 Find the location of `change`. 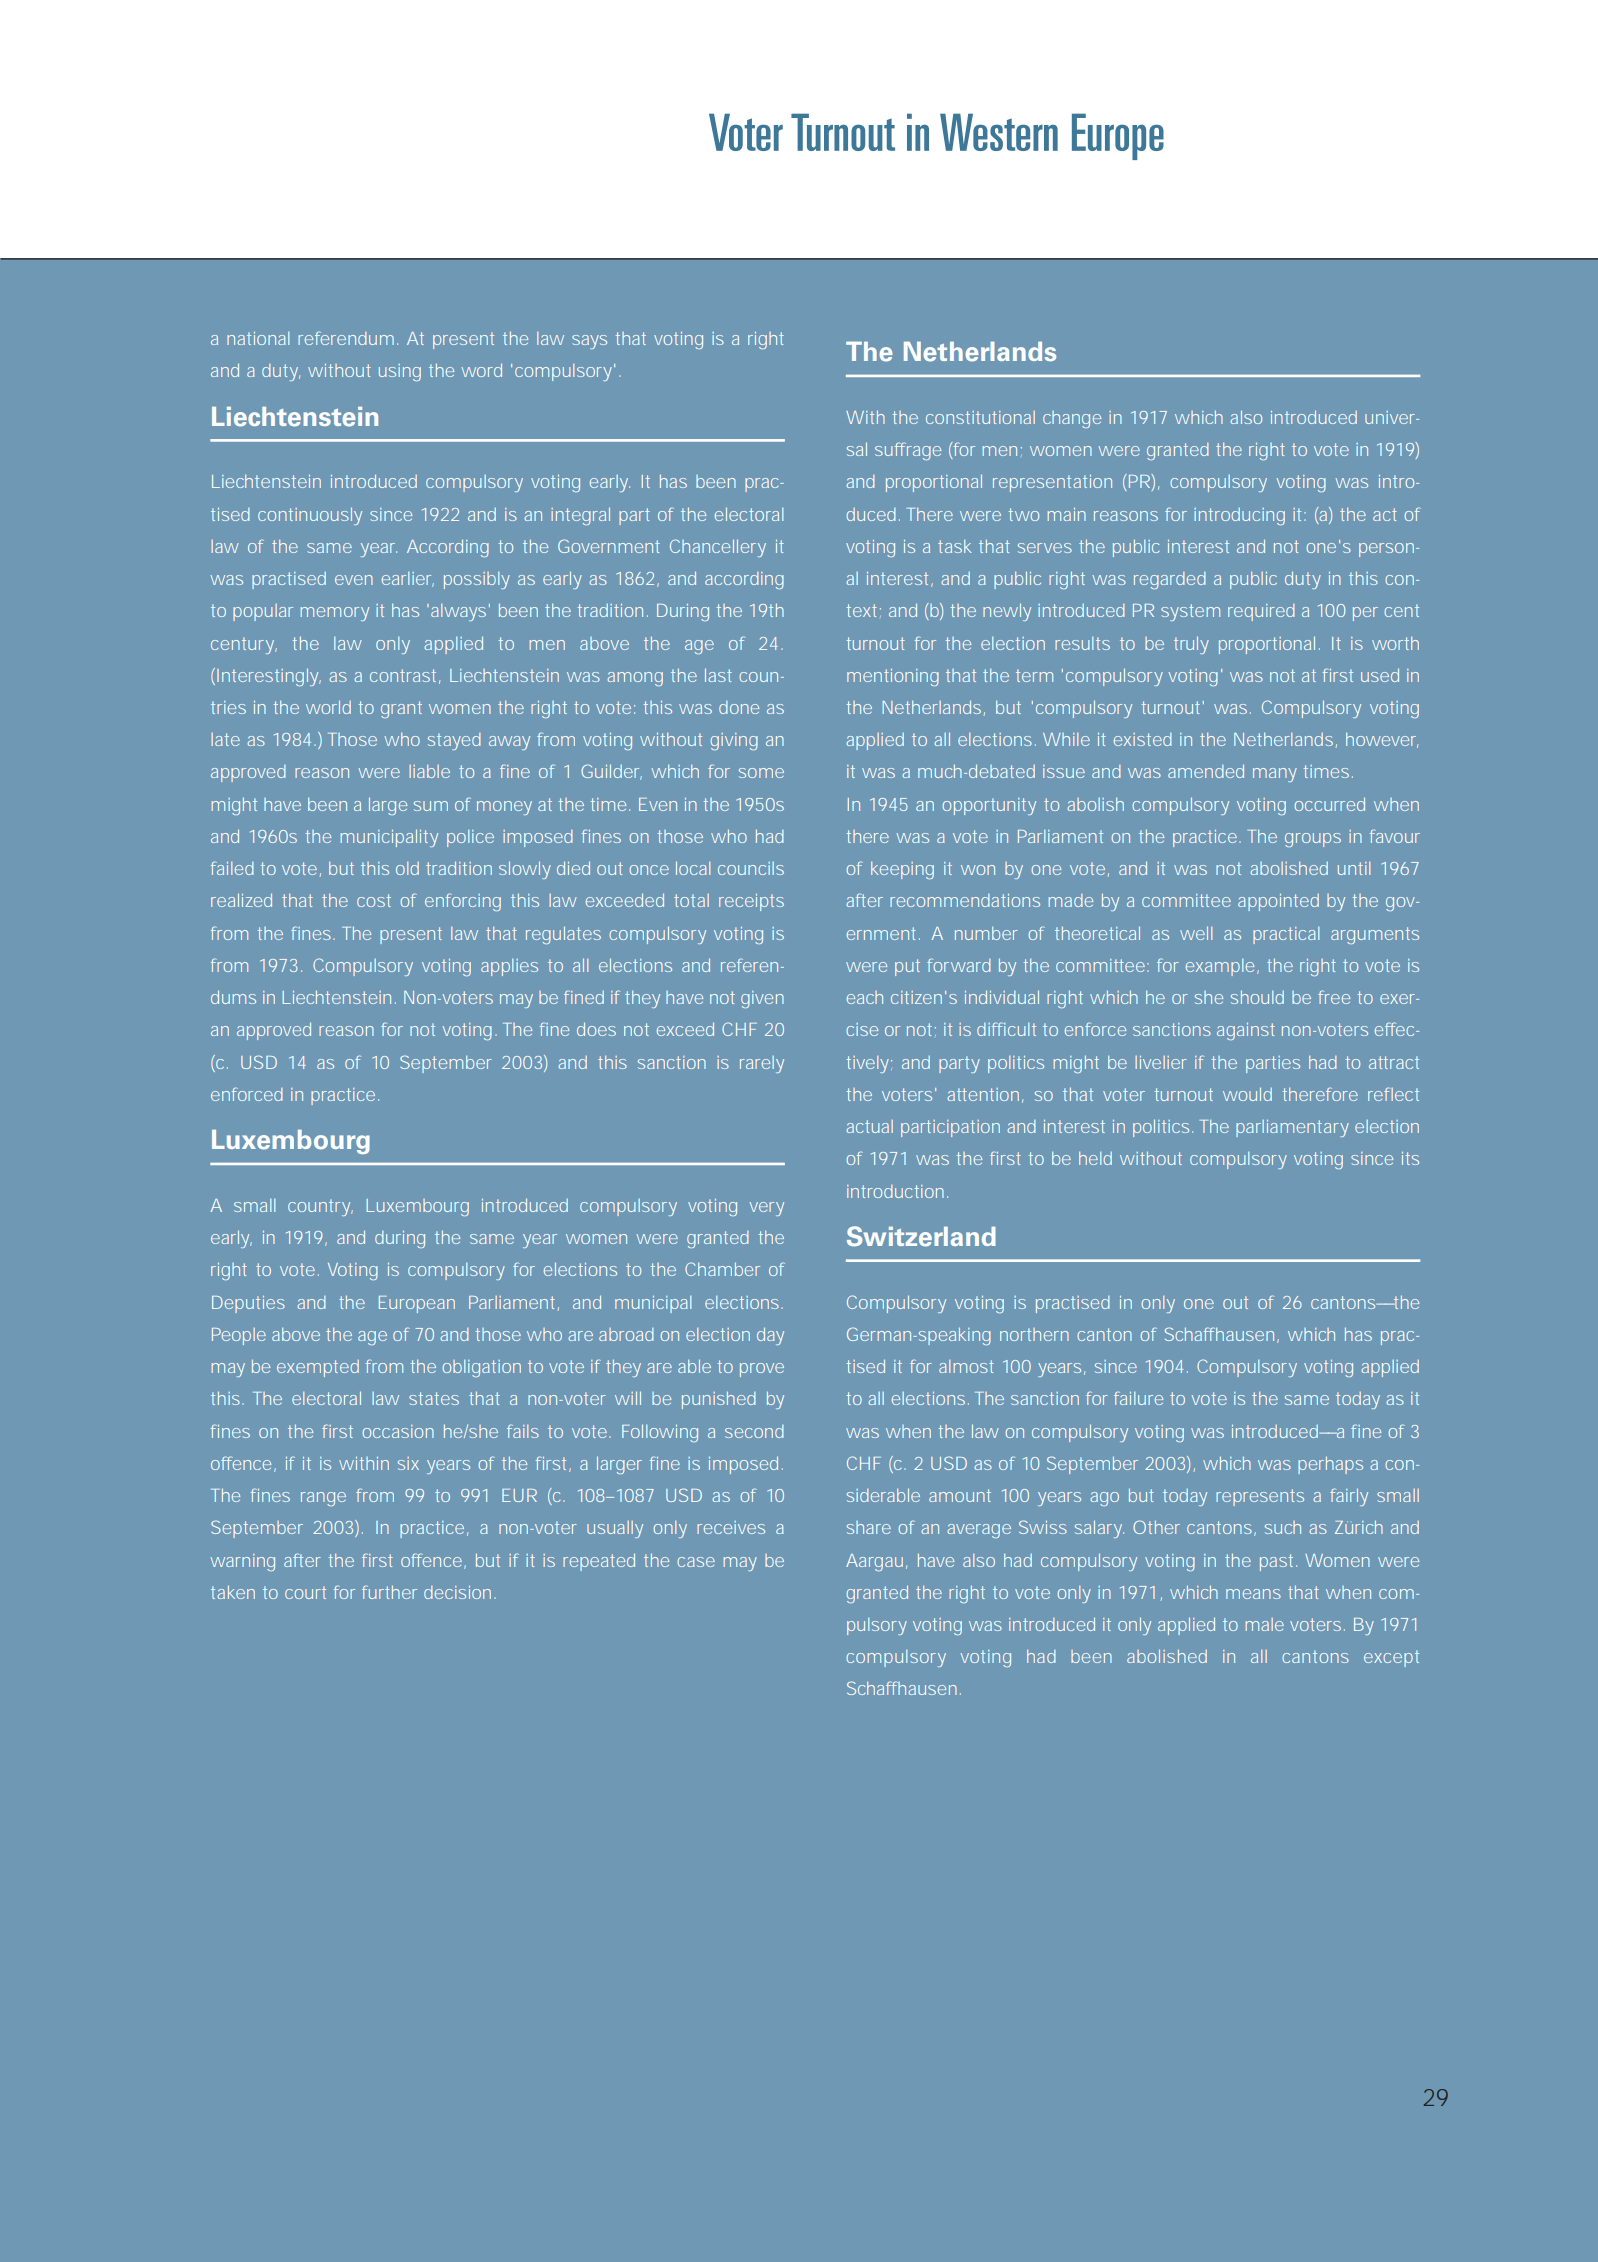

change is located at coordinates (1072, 419).
